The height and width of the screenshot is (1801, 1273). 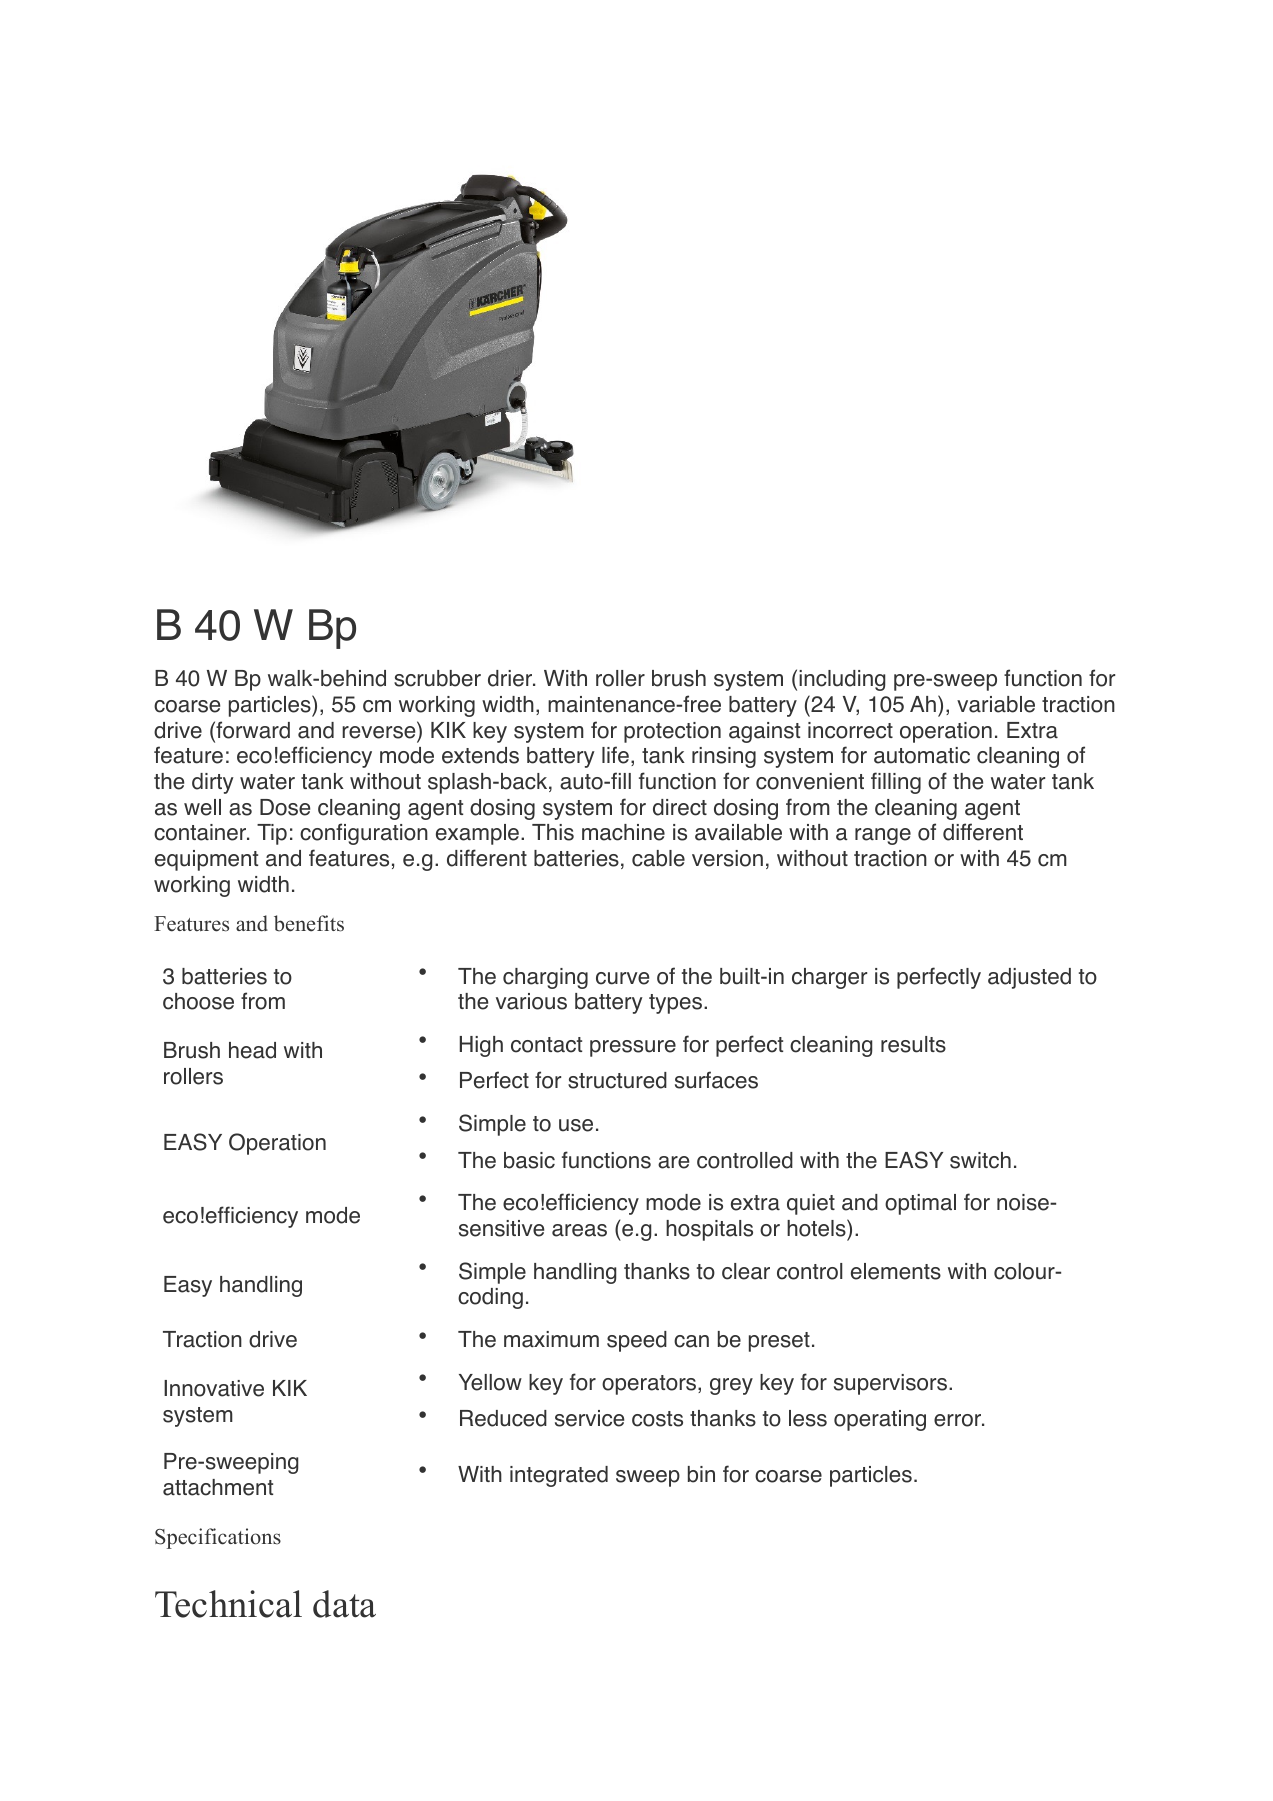 What do you see at coordinates (378, 732) in the screenshot?
I see `reverse` at bounding box center [378, 732].
